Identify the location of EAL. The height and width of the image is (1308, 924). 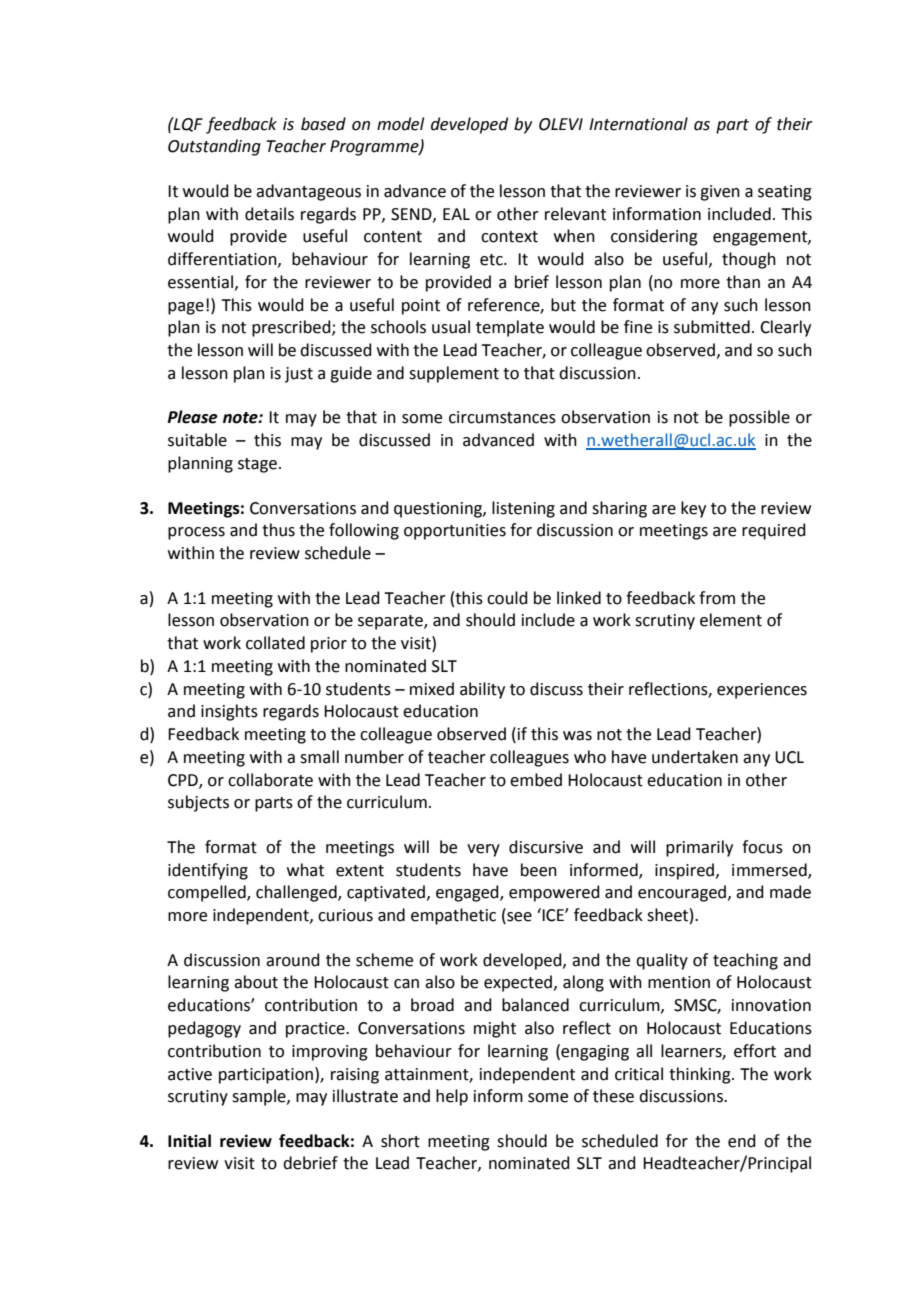
(456, 214).
